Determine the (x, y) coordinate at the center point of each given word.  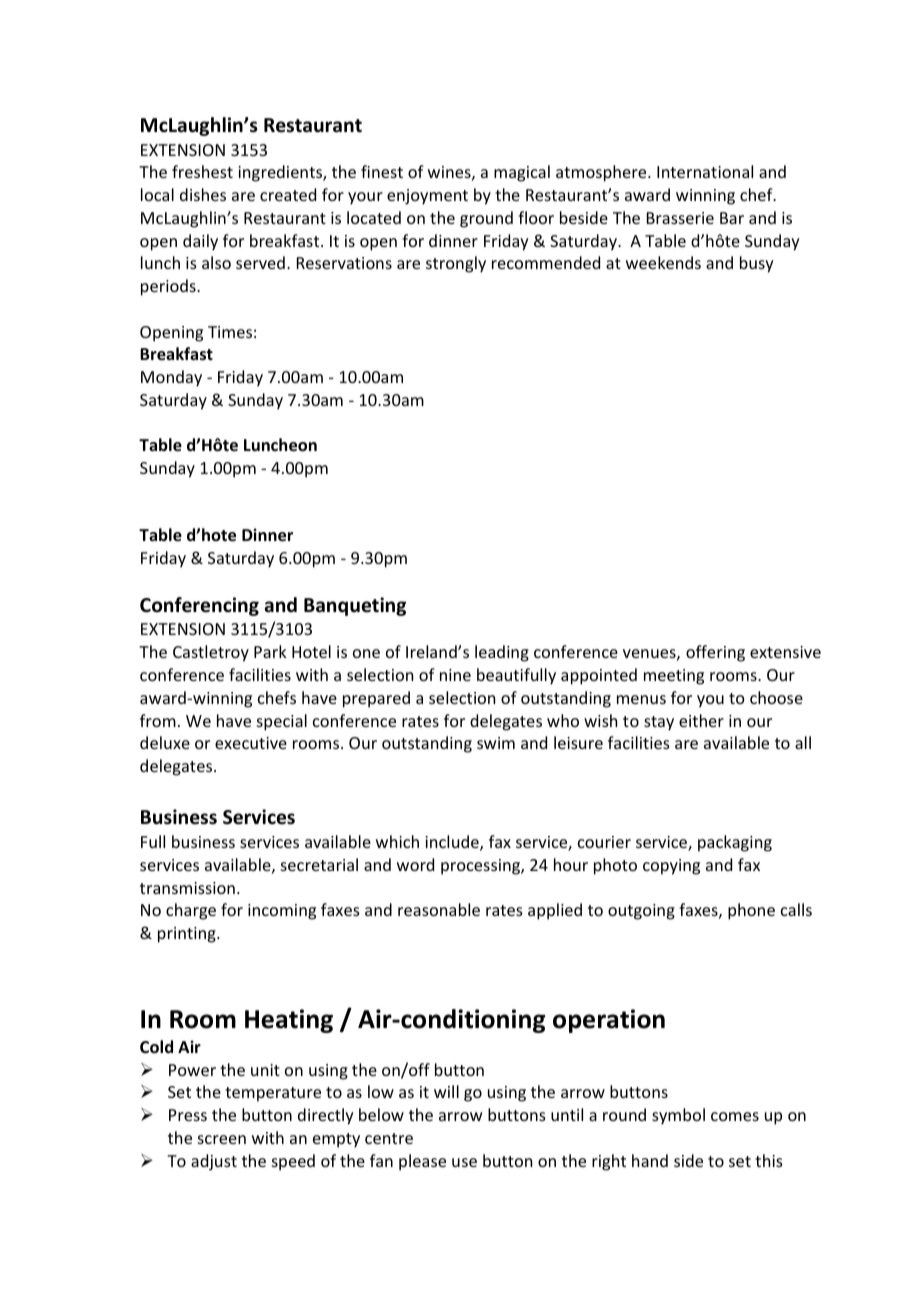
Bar (732, 218)
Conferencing (199, 606)
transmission (187, 888)
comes (735, 1116)
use (464, 1162)
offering (715, 653)
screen (222, 1139)
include (453, 843)
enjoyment (427, 197)
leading (502, 653)
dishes (203, 194)
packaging (735, 843)
